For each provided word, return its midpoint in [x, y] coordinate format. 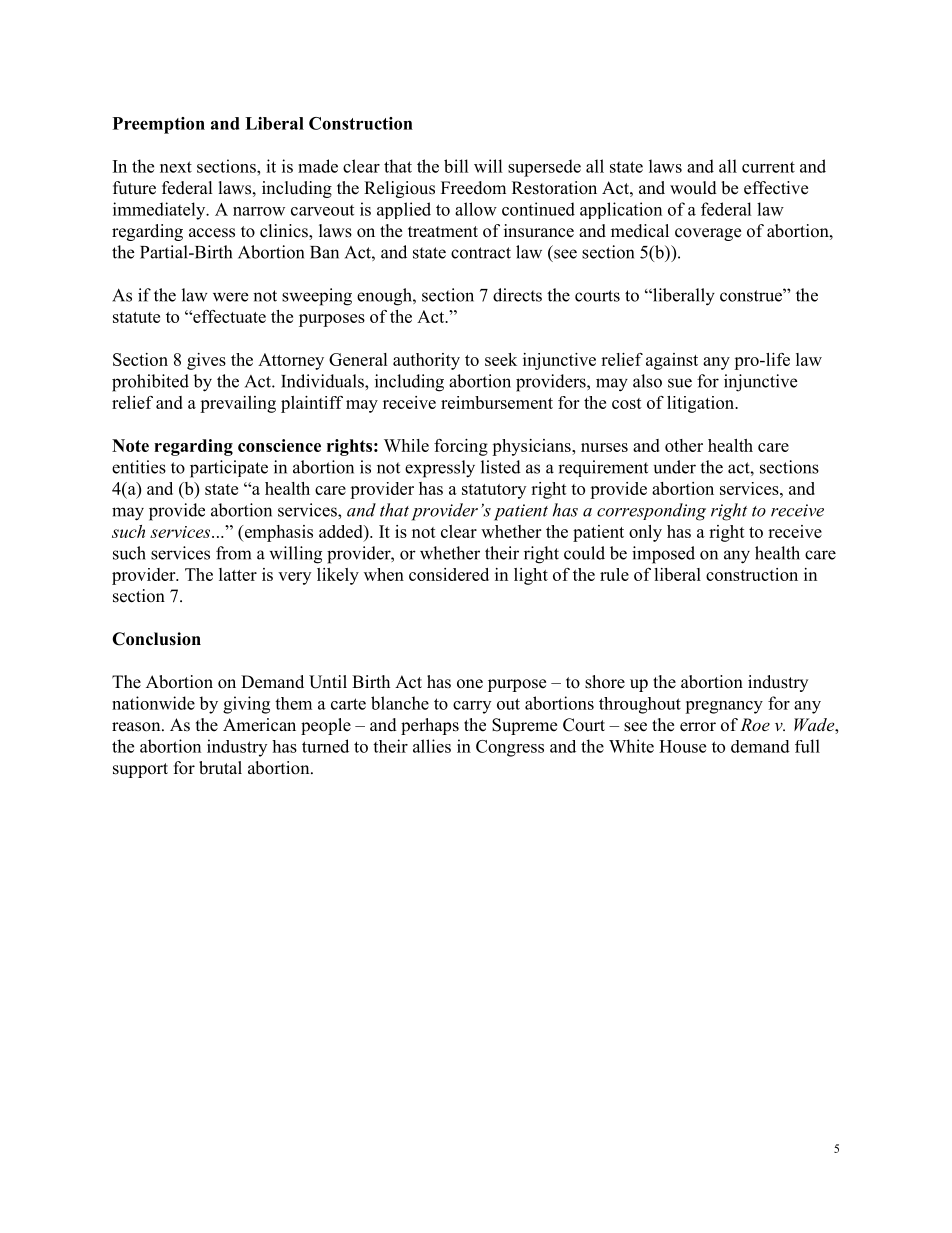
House [682, 746]
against [672, 361]
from [233, 553]
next [176, 167]
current [768, 167]
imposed [663, 555]
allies [432, 746]
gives [206, 361]
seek [501, 359]
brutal [220, 768]
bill [456, 166]
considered [449, 574]
